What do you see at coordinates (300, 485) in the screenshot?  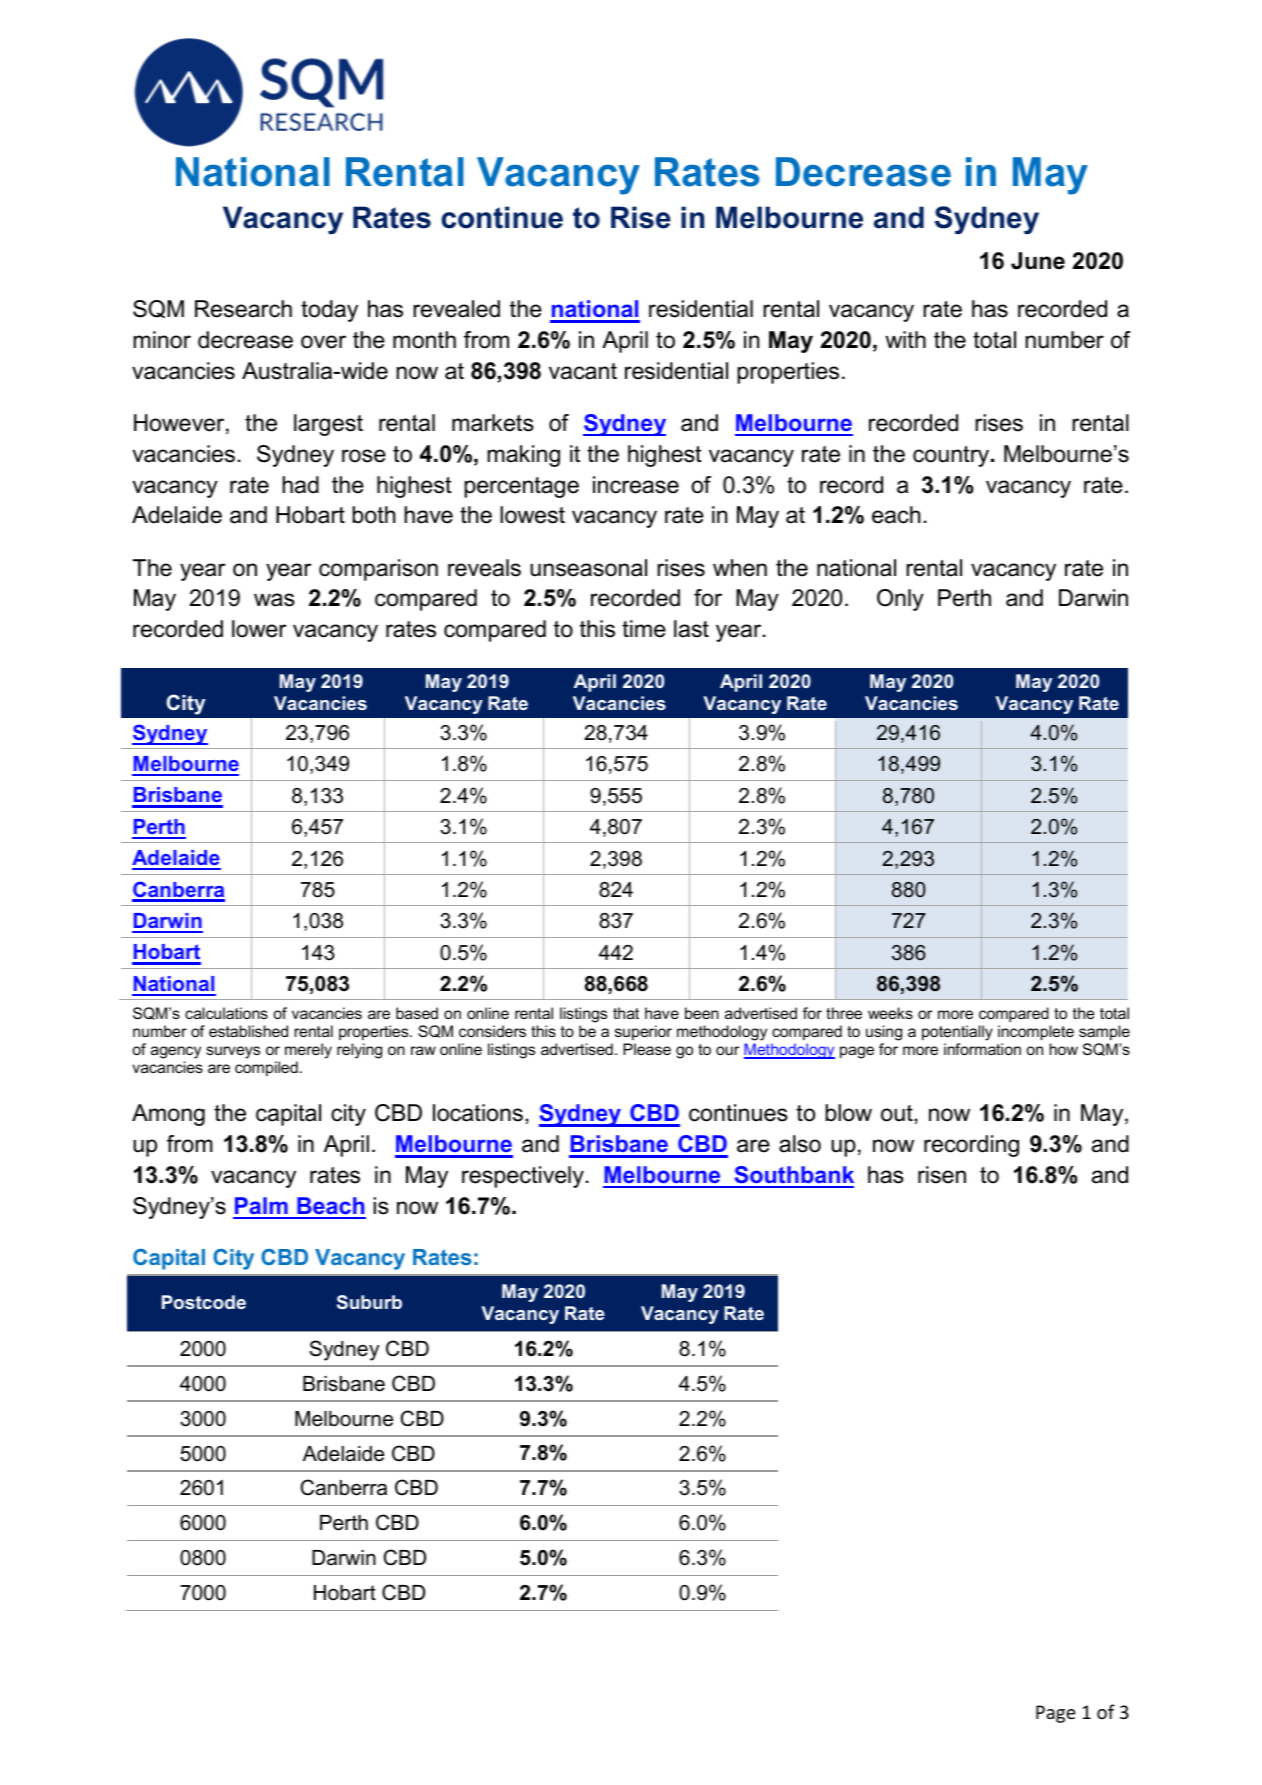 I see `had` at bounding box center [300, 485].
